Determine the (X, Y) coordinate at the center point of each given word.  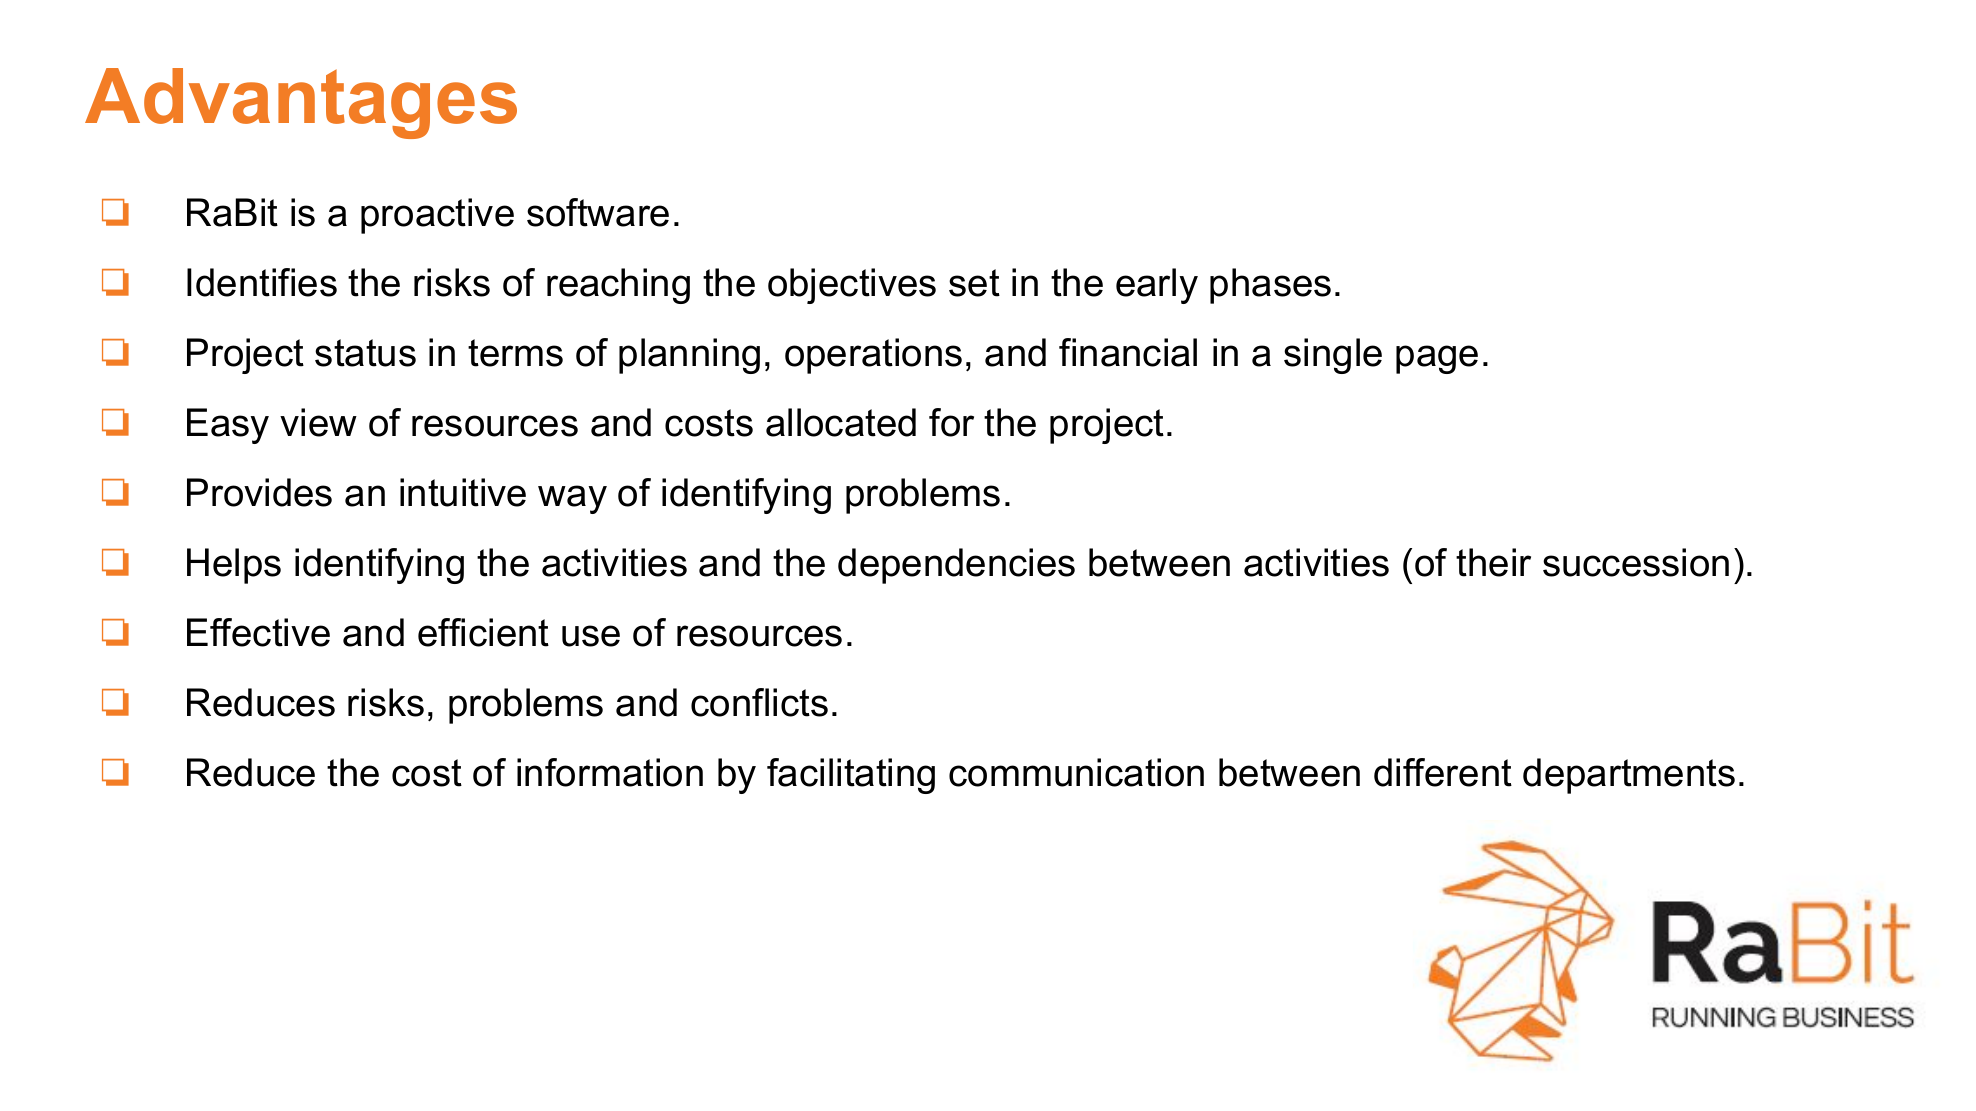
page (1437, 359)
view (318, 422)
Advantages (301, 103)
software (598, 212)
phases (1270, 286)
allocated (841, 422)
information (610, 772)
